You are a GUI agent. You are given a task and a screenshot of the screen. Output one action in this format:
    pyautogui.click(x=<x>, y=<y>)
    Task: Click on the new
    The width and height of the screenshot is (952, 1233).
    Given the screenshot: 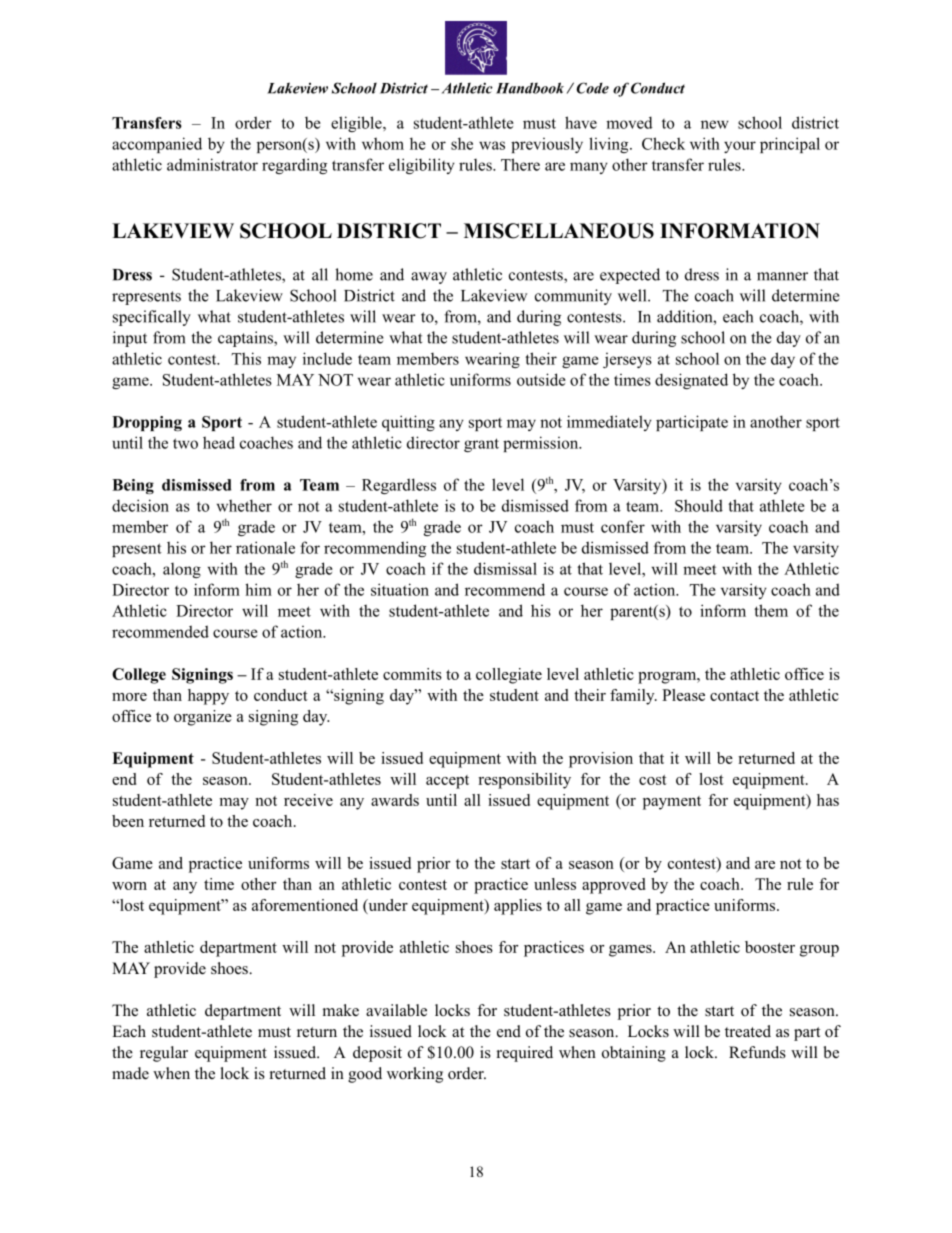 What is the action you would take?
    pyautogui.click(x=715, y=124)
